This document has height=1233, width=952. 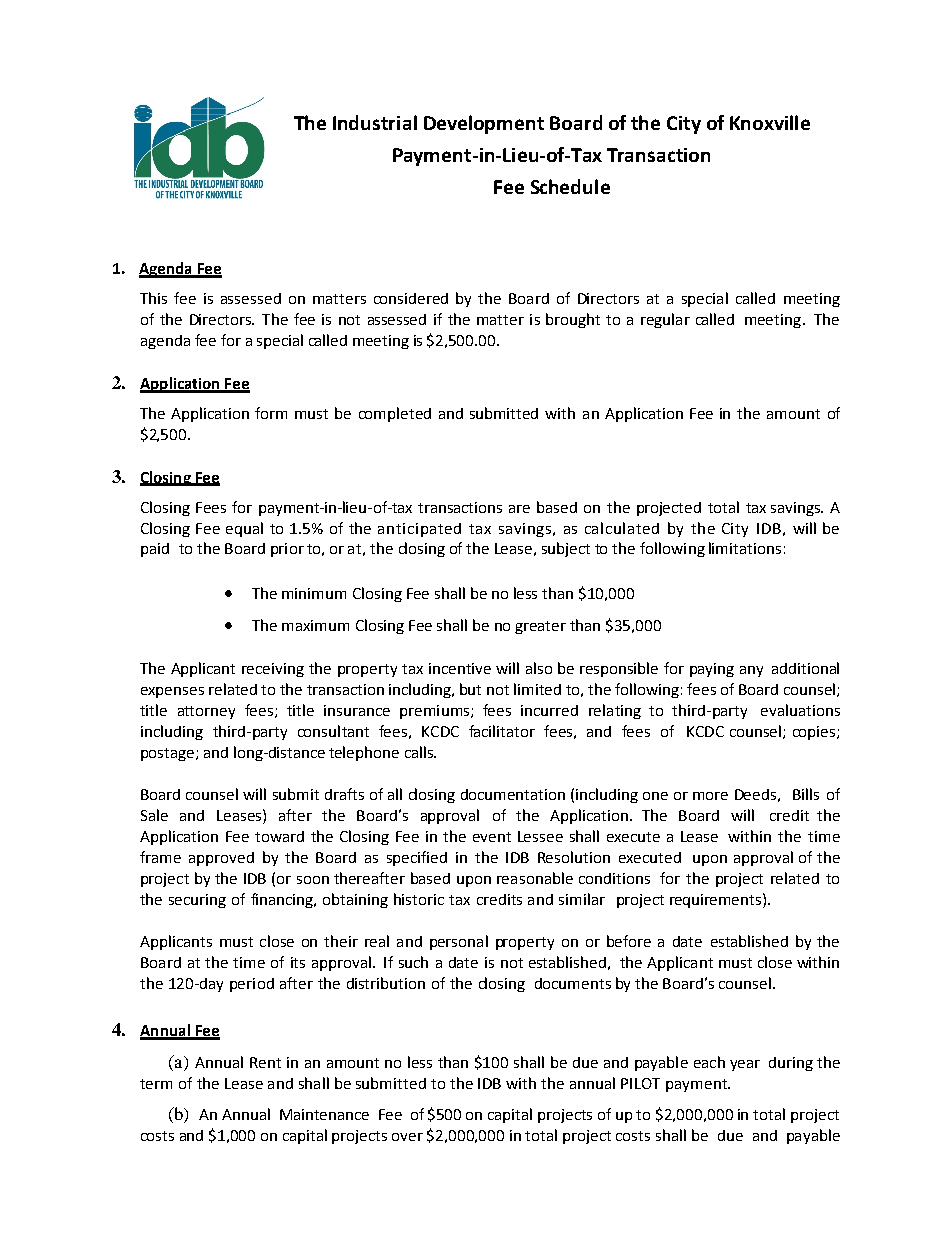 What do you see at coordinates (513, 794) in the document?
I see `documentation` at bounding box center [513, 794].
